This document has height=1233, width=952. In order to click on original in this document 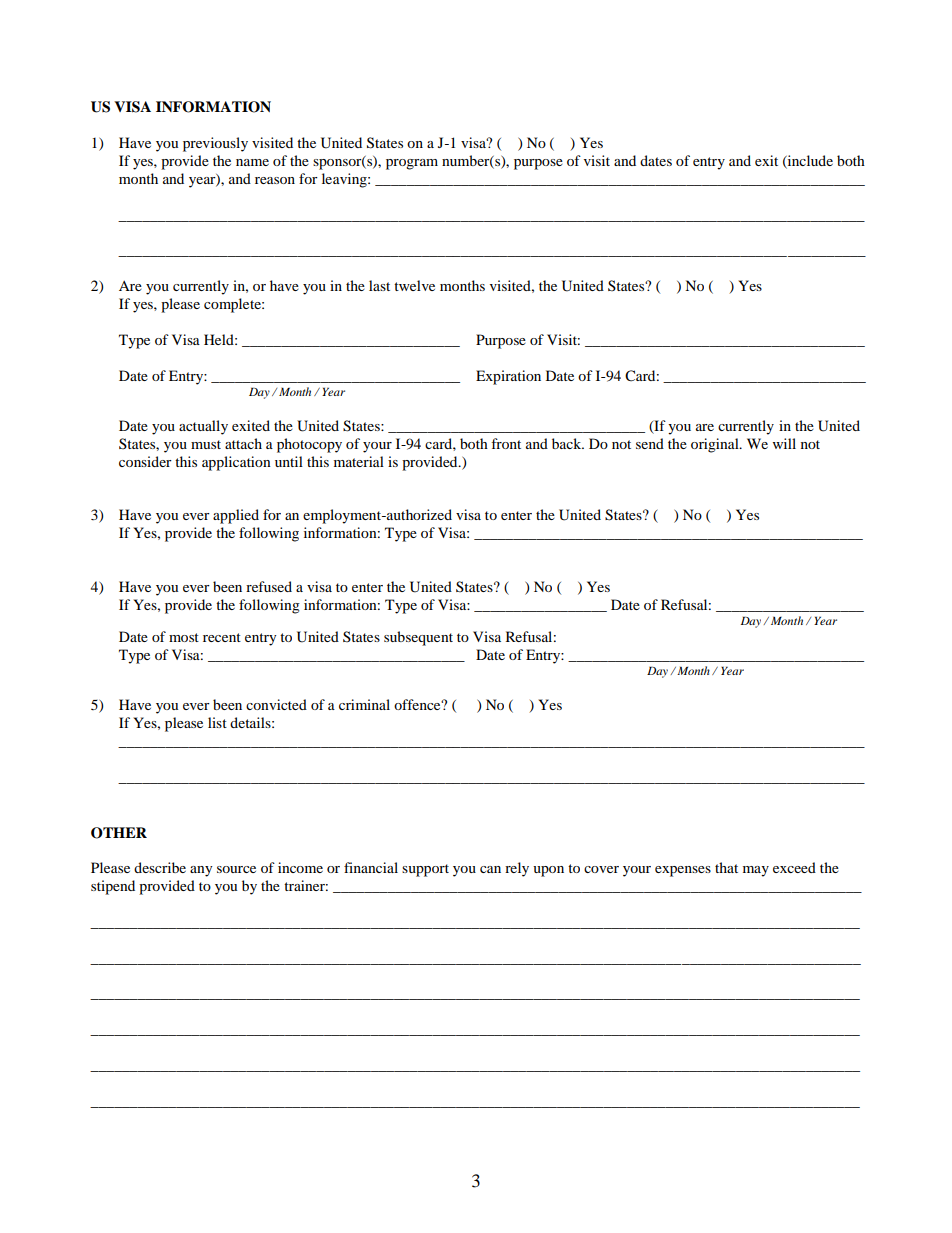, I will do `click(716, 445)`.
